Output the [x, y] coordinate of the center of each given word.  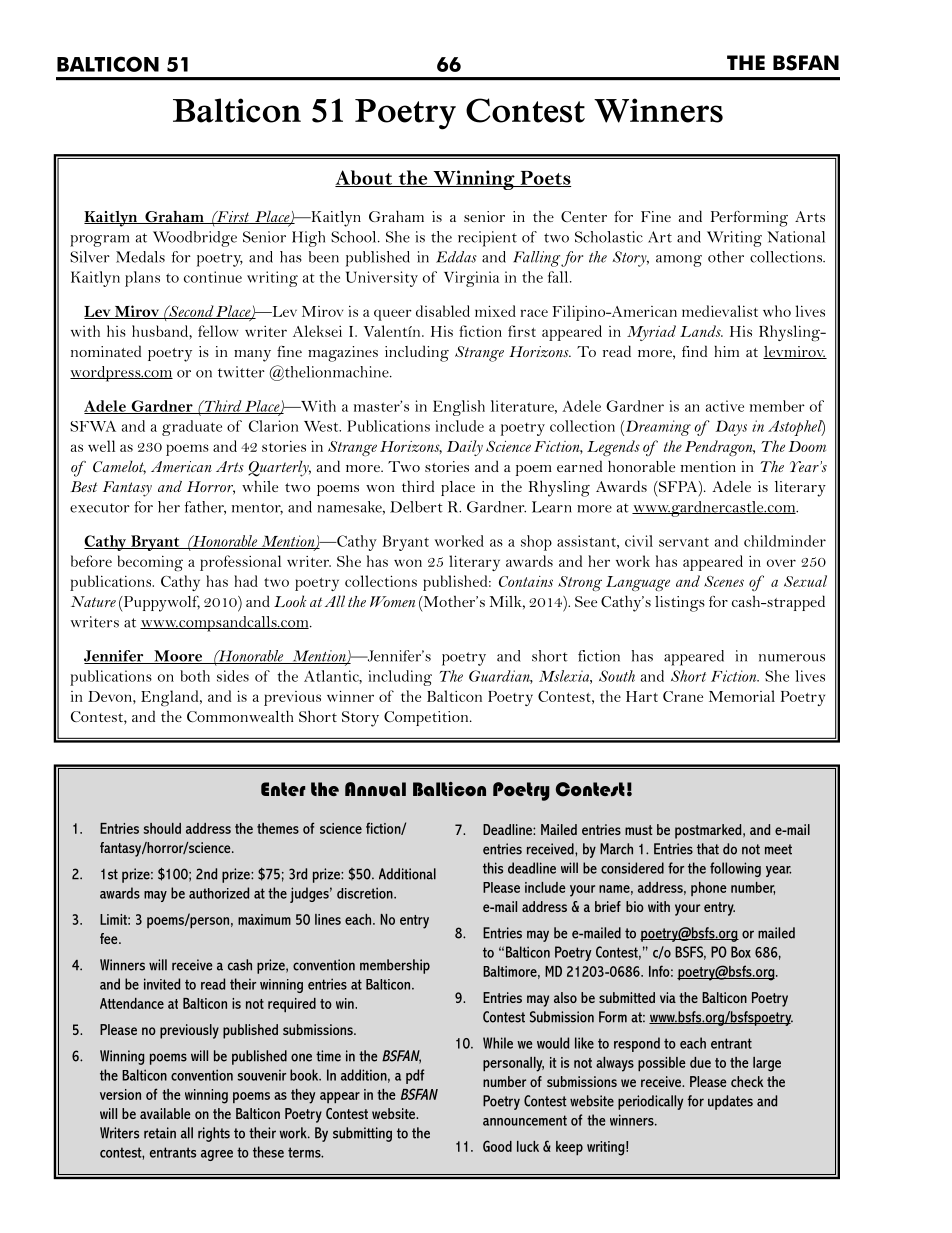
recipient [487, 239]
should [162, 828]
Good [497, 1146]
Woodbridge [195, 239]
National [796, 237]
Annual [375, 789]
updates [730, 1102]
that [708, 849]
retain [160, 1133]
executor [100, 508]
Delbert [416, 507]
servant [684, 542]
